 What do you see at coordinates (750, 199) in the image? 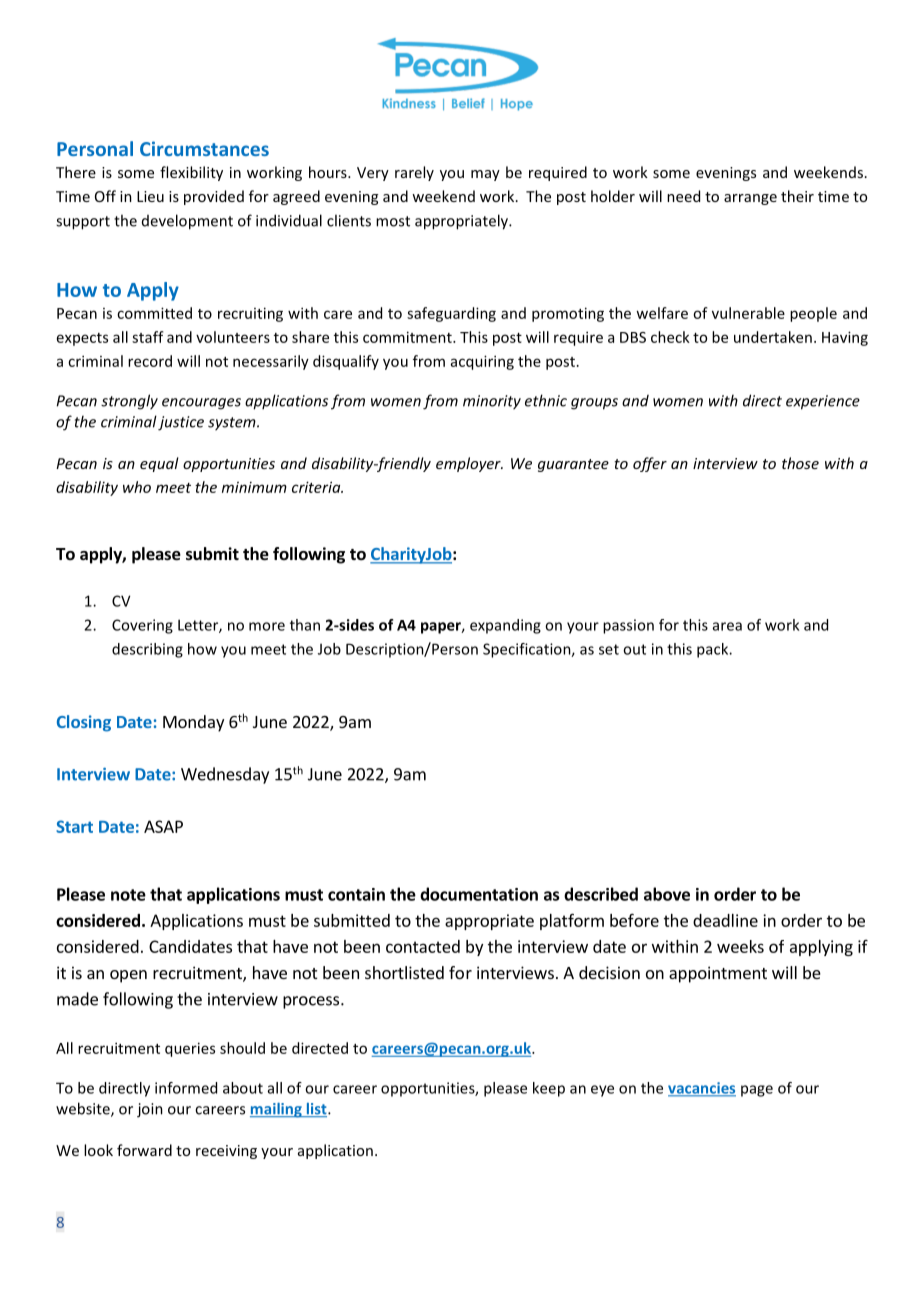
I see `arrange` at bounding box center [750, 199].
